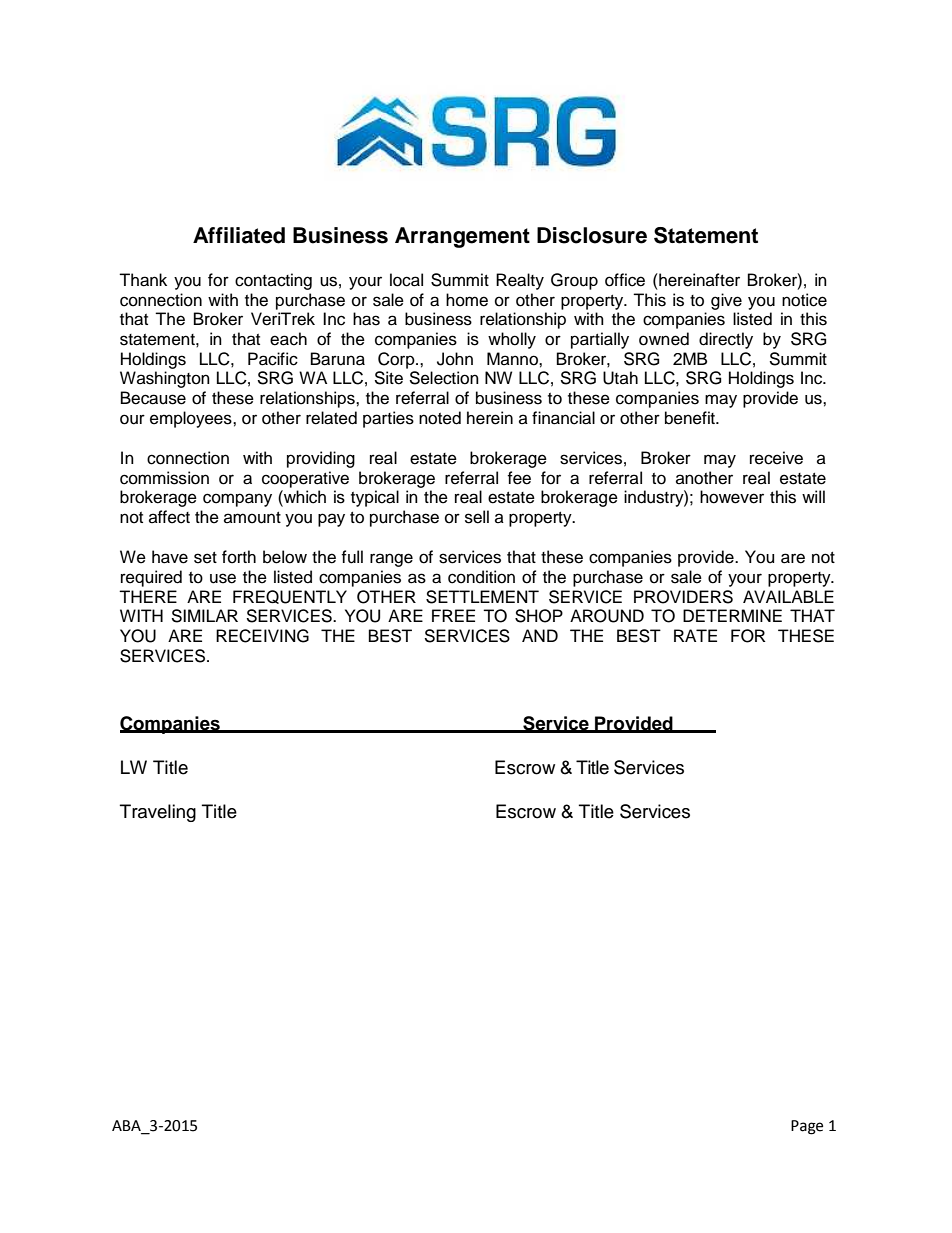 The width and height of the document is (952, 1233). Describe the element at coordinates (239, 235) in the document. I see `Affiliated` at that location.
